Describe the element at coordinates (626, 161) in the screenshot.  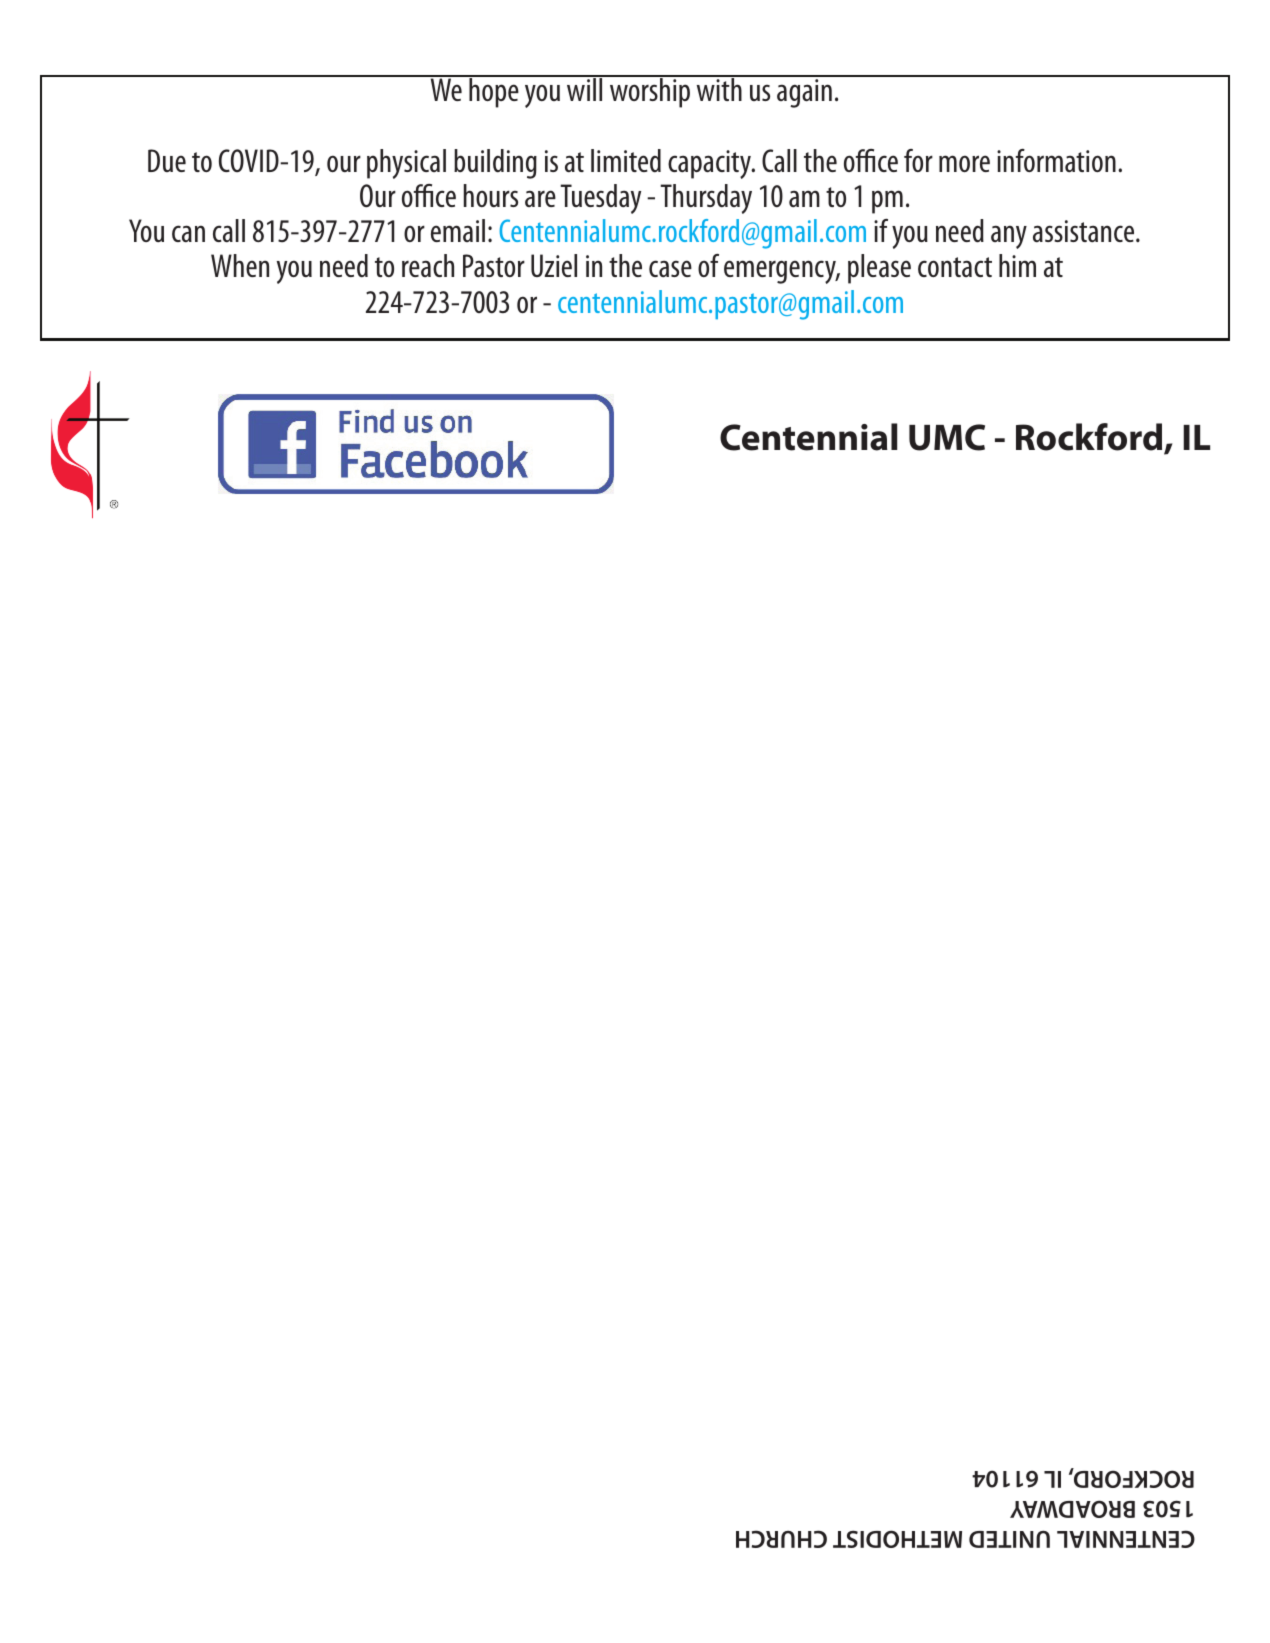
I see `limited` at that location.
